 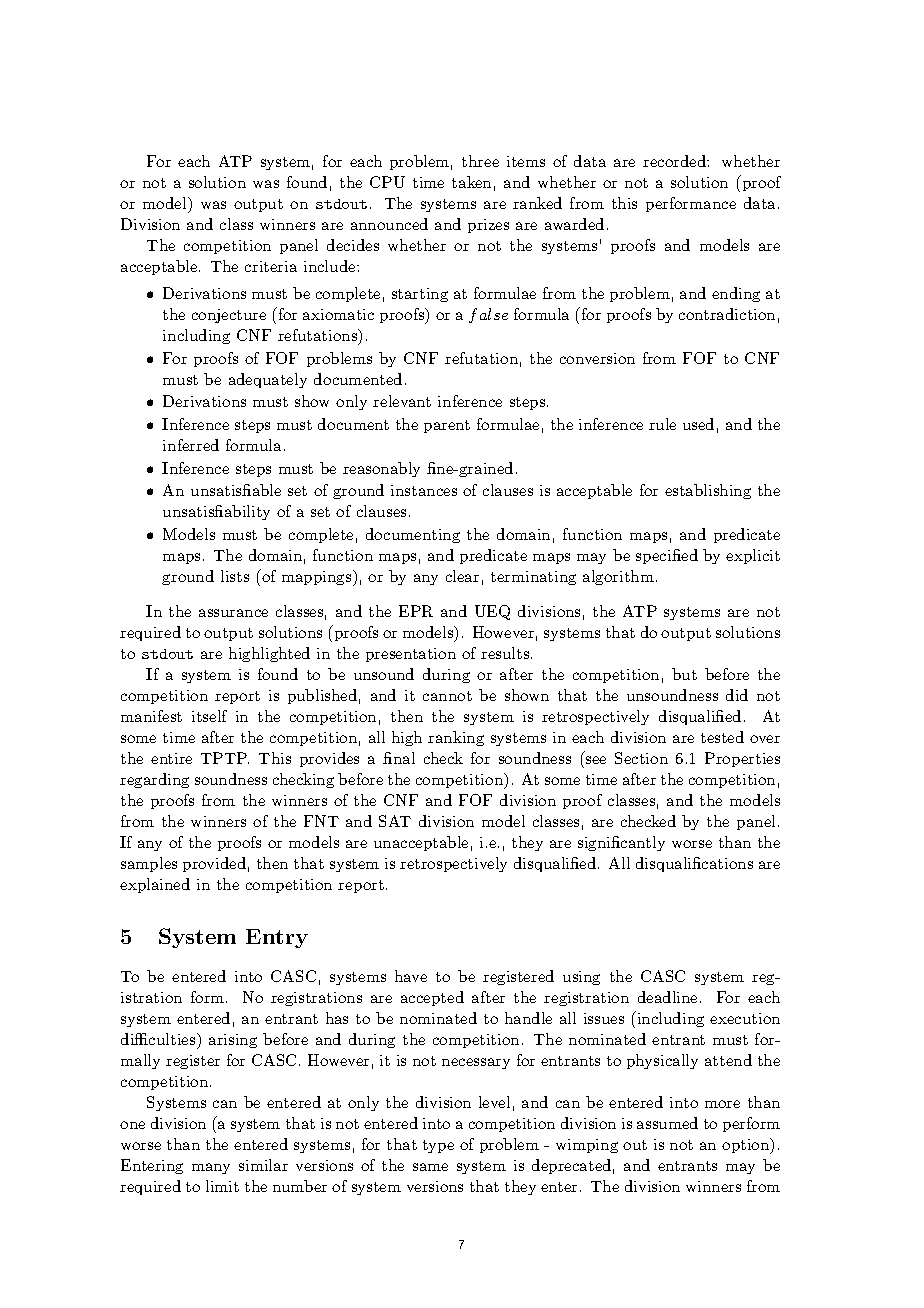 What do you see at coordinates (235, 576) in the document?
I see `lists` at bounding box center [235, 576].
